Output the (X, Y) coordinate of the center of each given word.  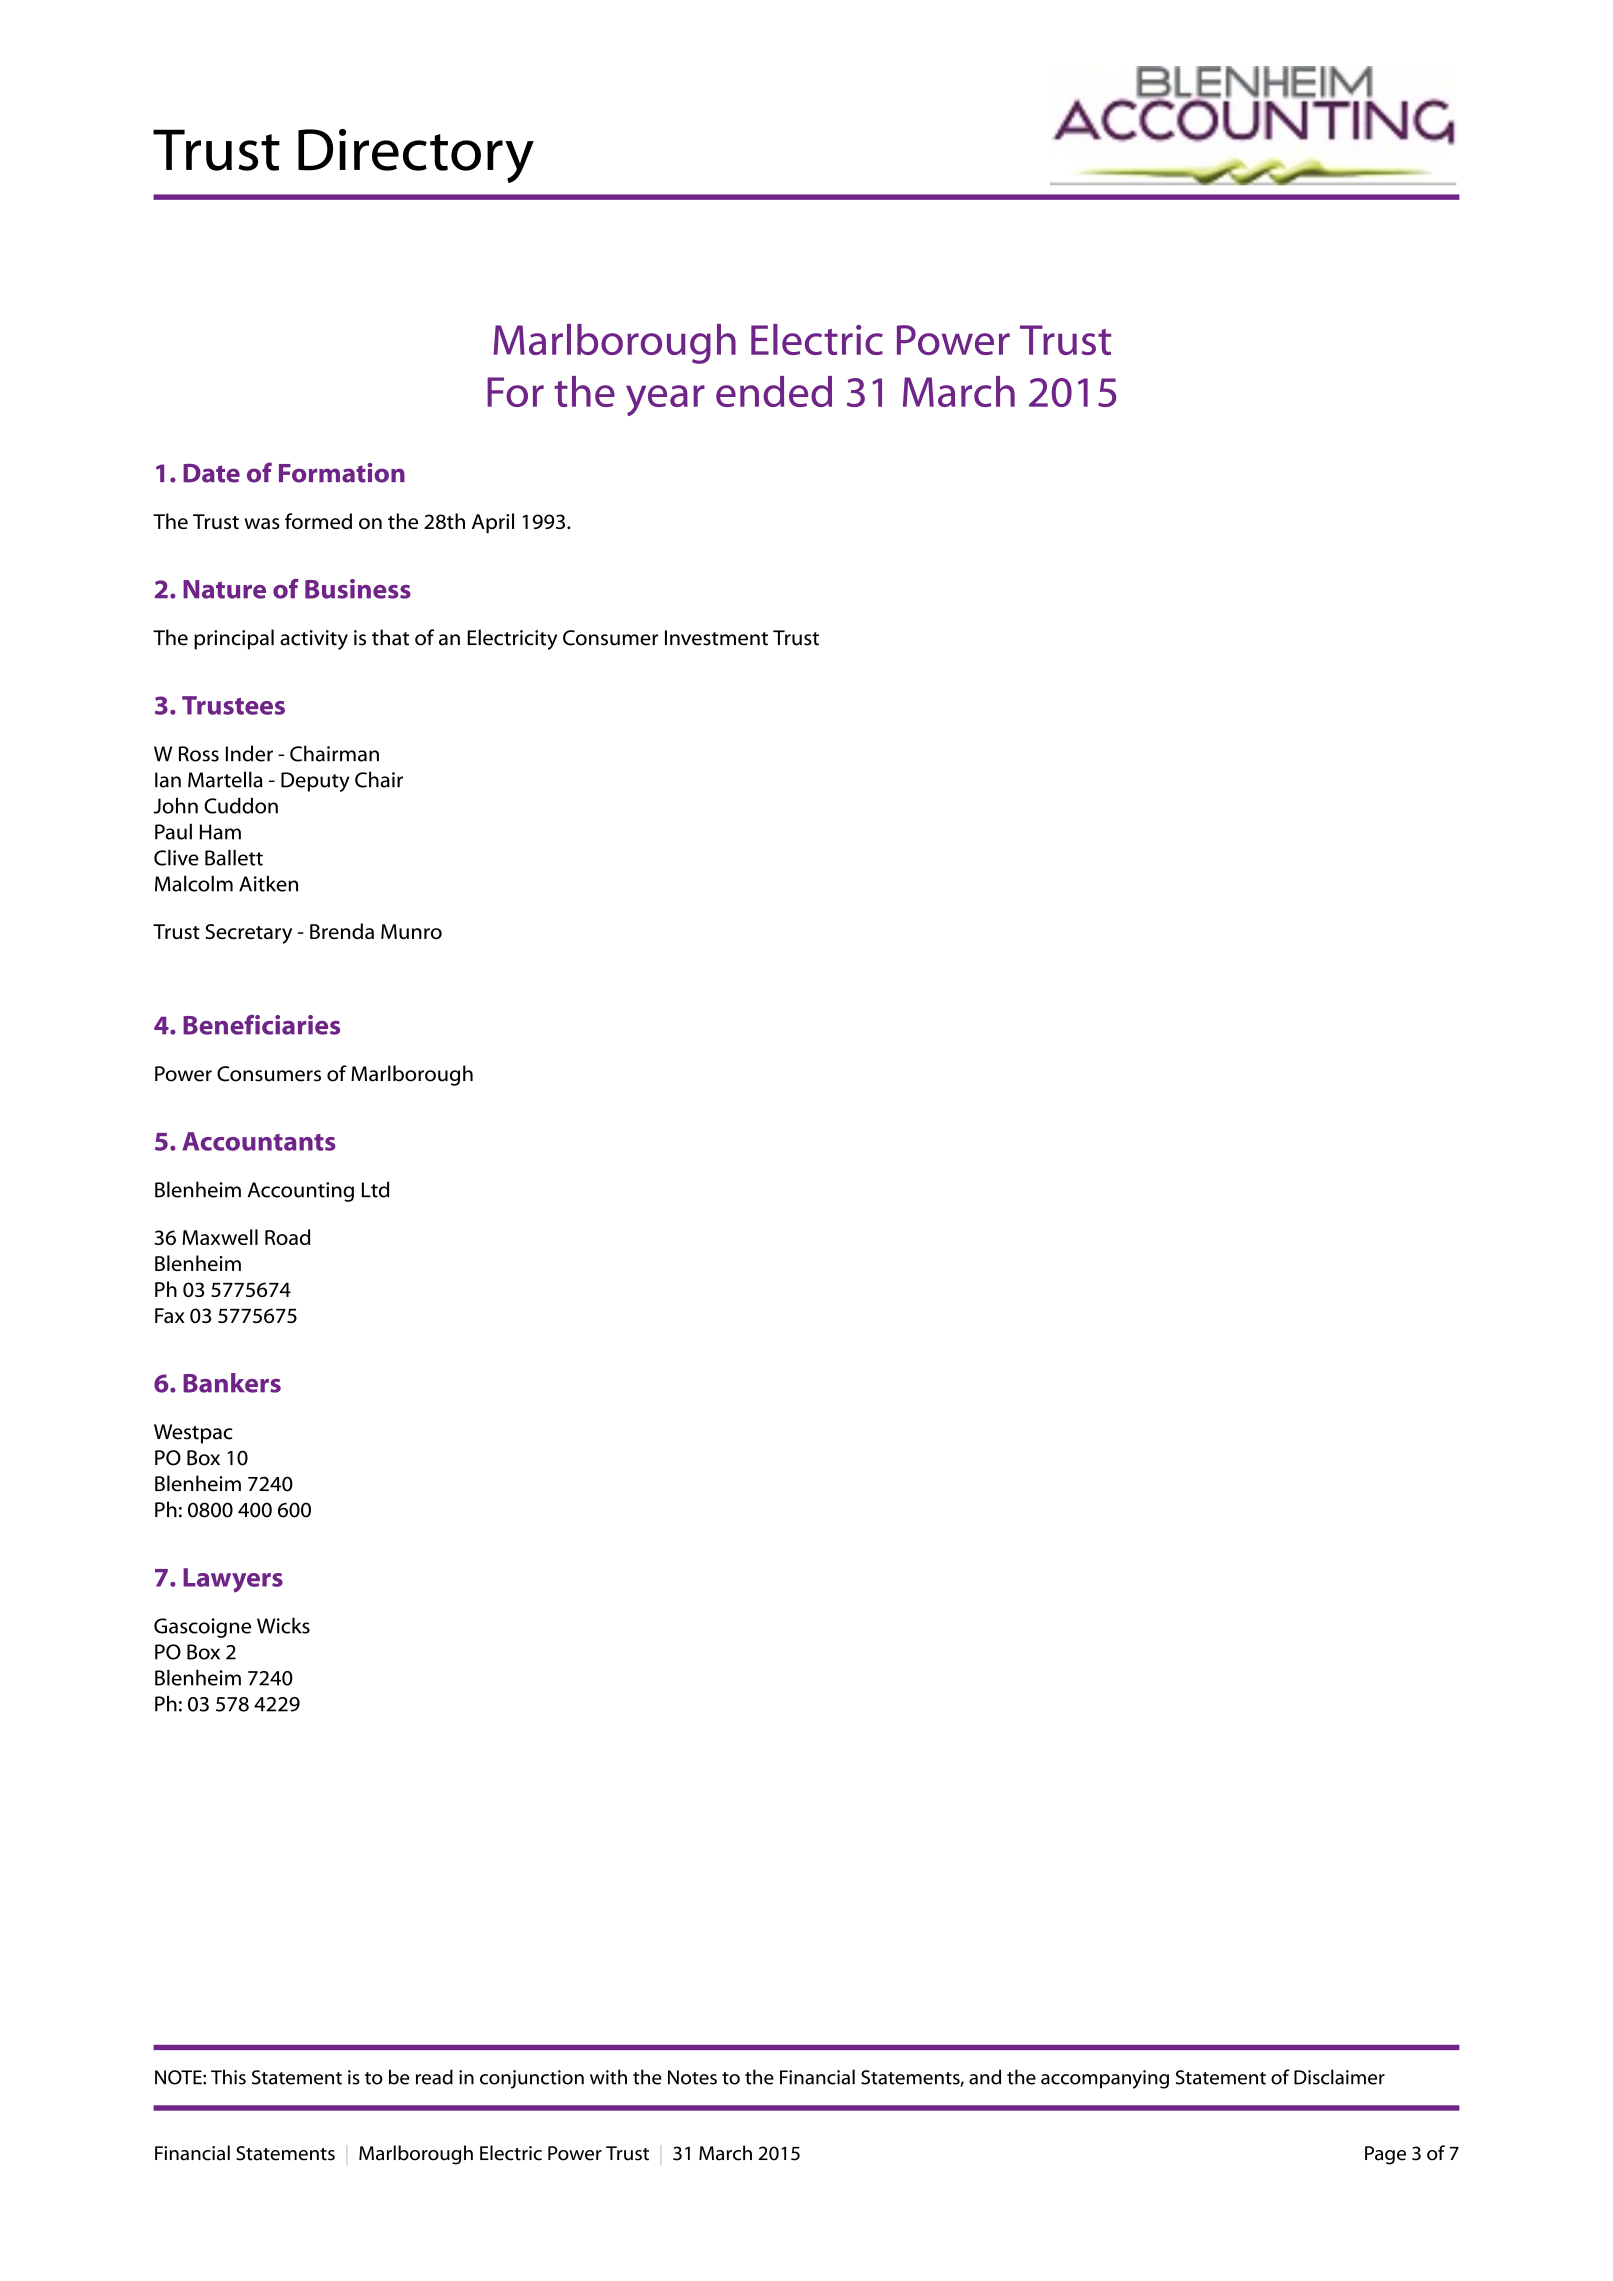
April (493, 523)
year (665, 400)
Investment (716, 638)
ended (774, 391)
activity (314, 640)
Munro (411, 931)
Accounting (301, 1192)
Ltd (375, 1189)
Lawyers (233, 1580)
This (228, 2077)
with (608, 2077)
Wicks (283, 1626)
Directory (416, 156)
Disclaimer (1339, 2077)
